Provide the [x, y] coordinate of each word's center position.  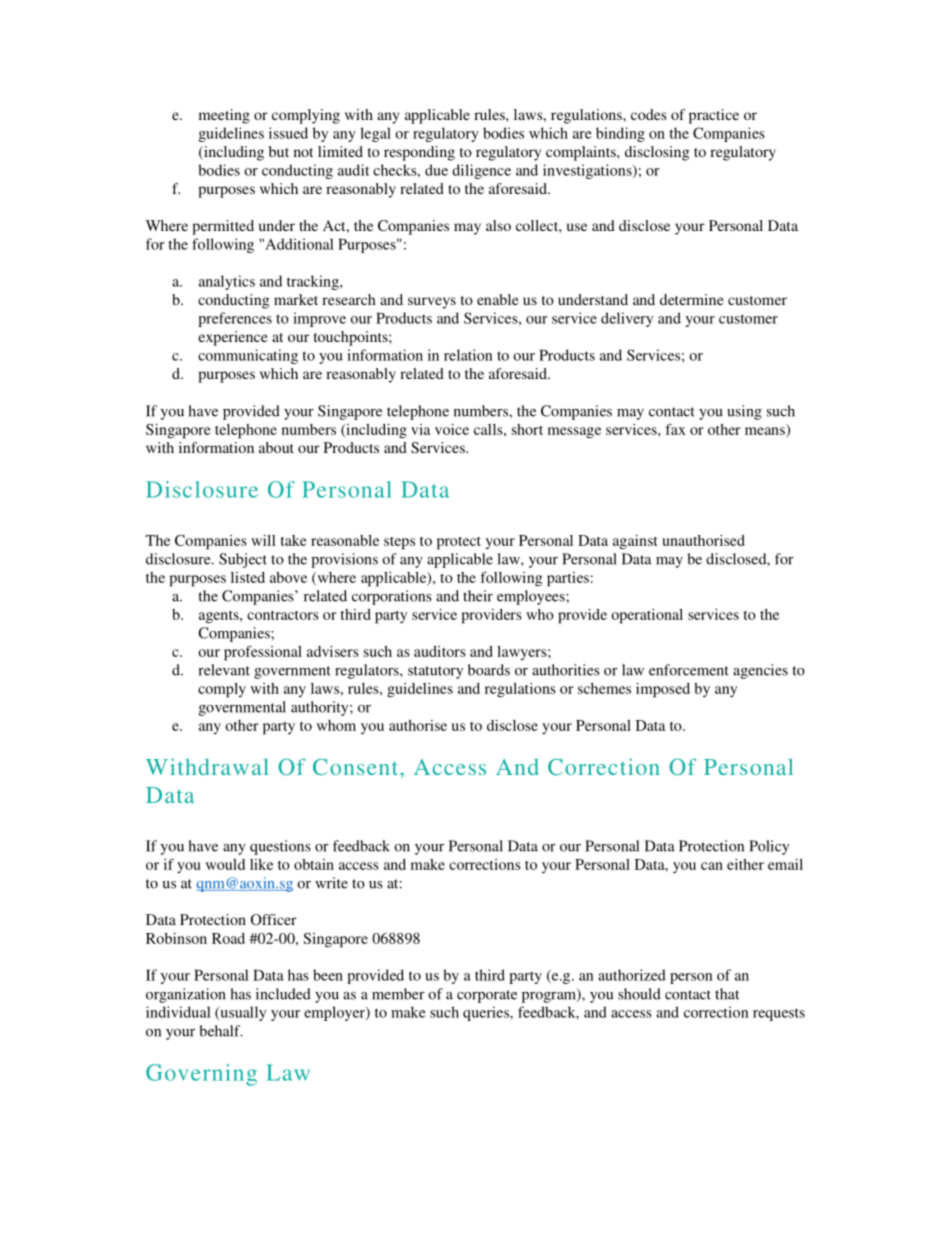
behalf [221, 1031]
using [744, 412]
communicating [248, 356]
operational [647, 616]
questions [280, 847]
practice [714, 116]
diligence [481, 171]
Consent [357, 767]
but [279, 151]
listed [248, 577]
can [712, 866]
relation [468, 355]
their [478, 596]
